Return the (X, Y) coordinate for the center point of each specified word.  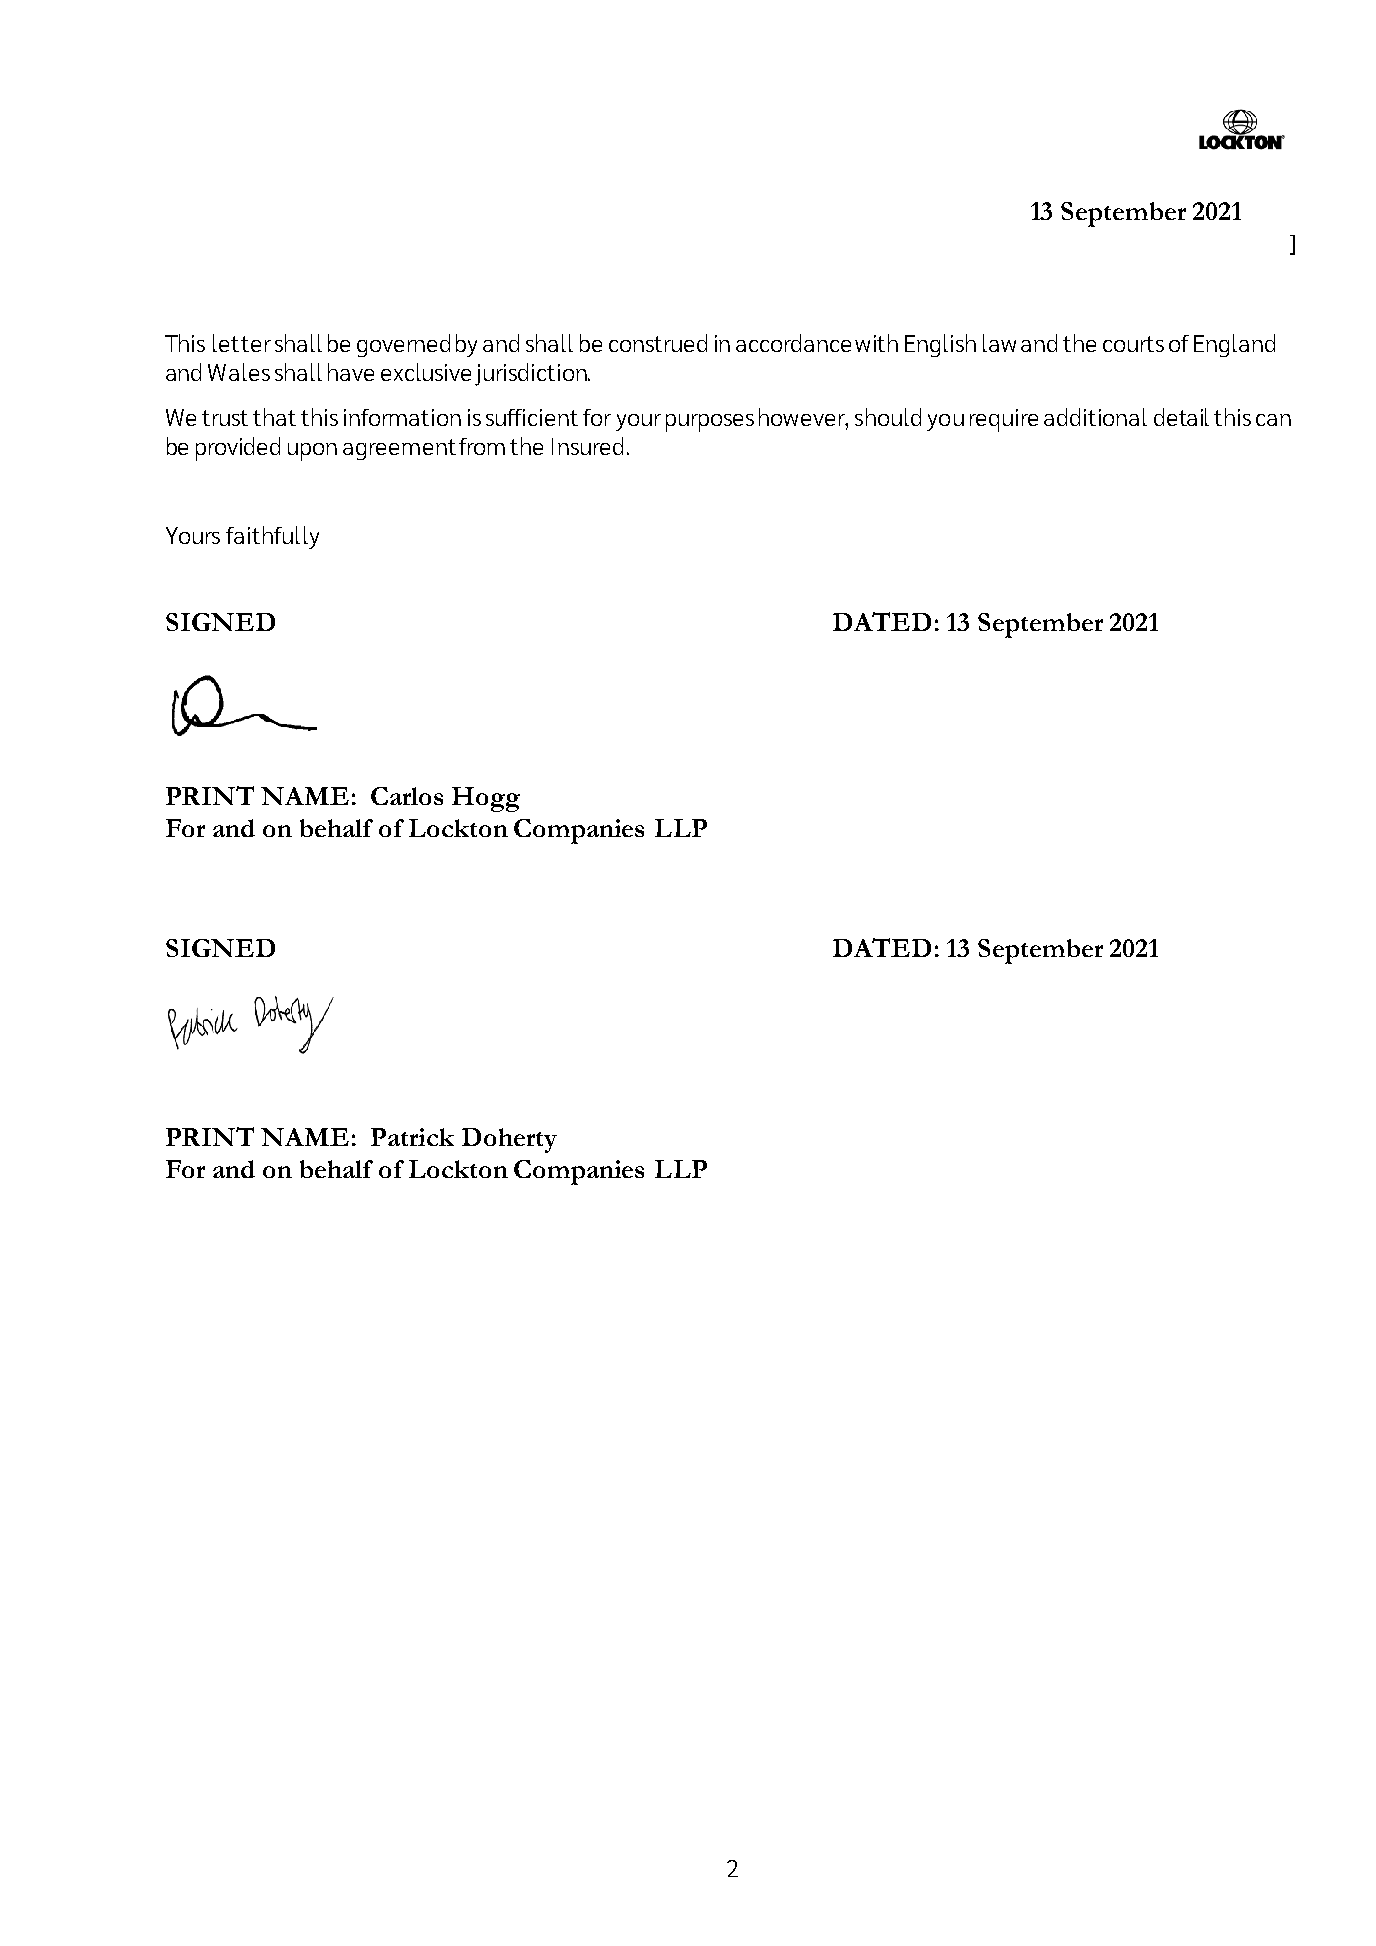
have (351, 372)
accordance (793, 343)
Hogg (486, 799)
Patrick (412, 1137)
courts (1133, 344)
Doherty (509, 1140)
